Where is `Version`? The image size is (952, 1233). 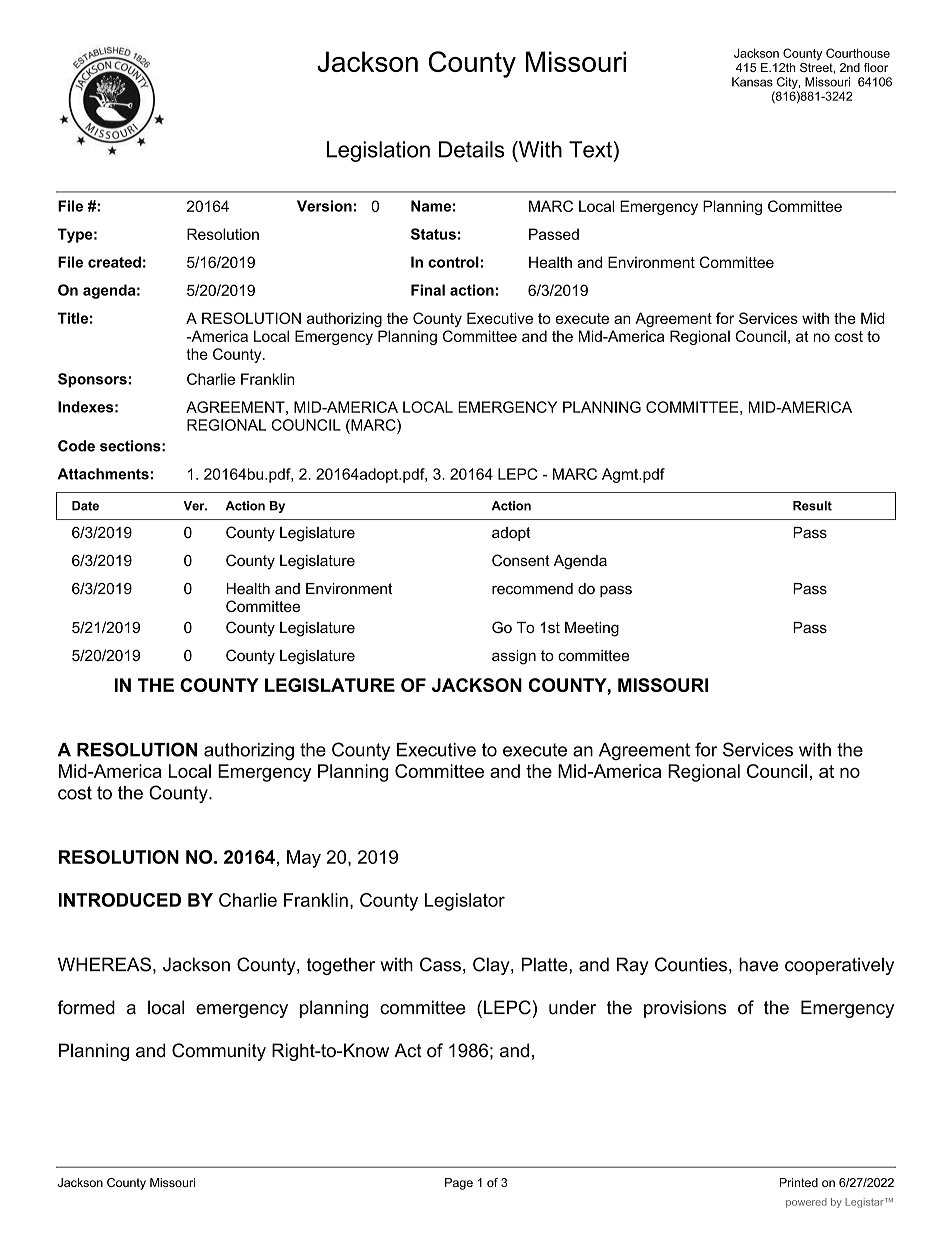
Version is located at coordinates (324, 206).
